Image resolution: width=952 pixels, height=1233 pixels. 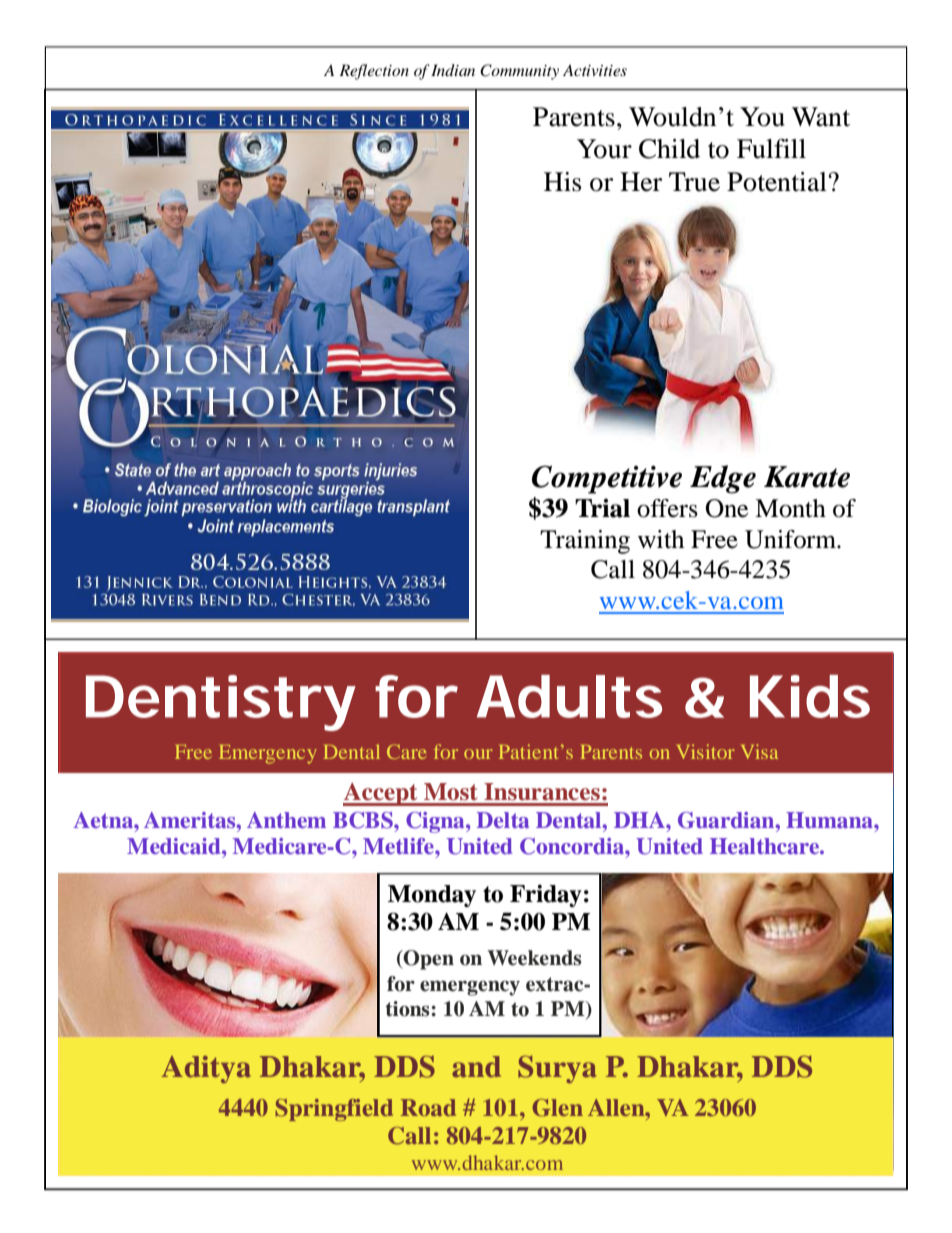 What do you see at coordinates (374, 72) in the page?
I see `Reflection` at bounding box center [374, 72].
